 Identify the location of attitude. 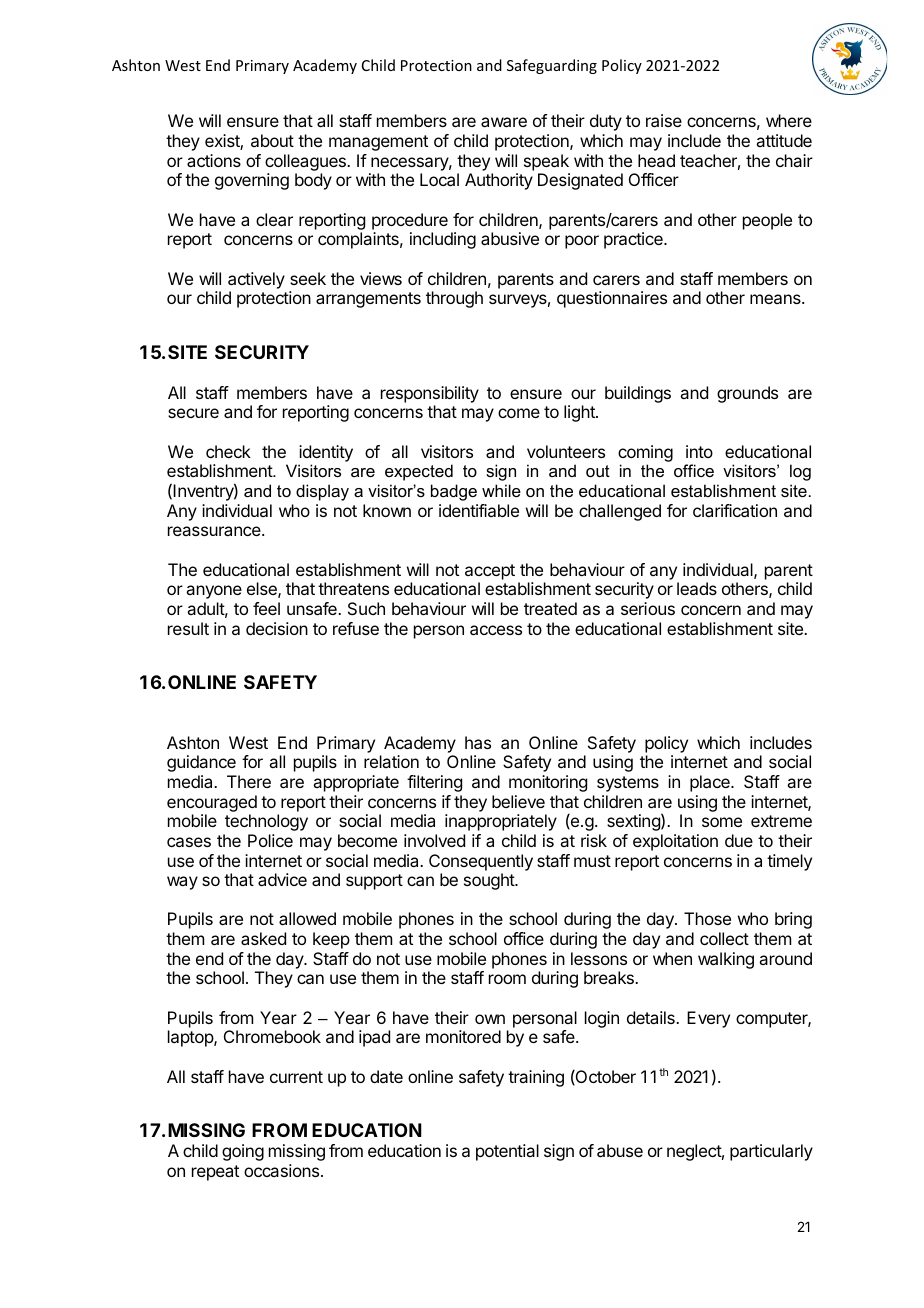
(784, 140).
